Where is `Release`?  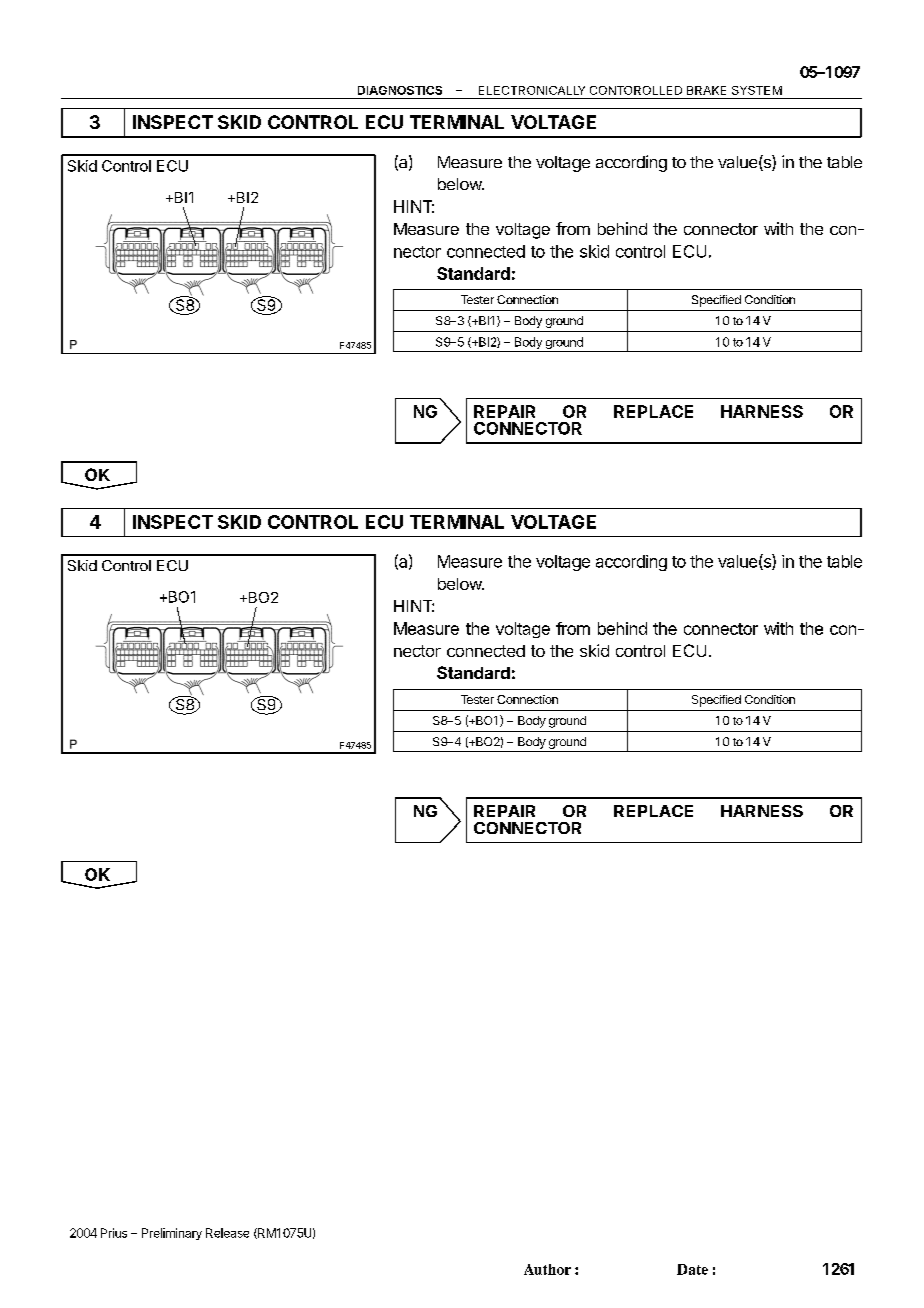 Release is located at coordinates (227, 1233).
